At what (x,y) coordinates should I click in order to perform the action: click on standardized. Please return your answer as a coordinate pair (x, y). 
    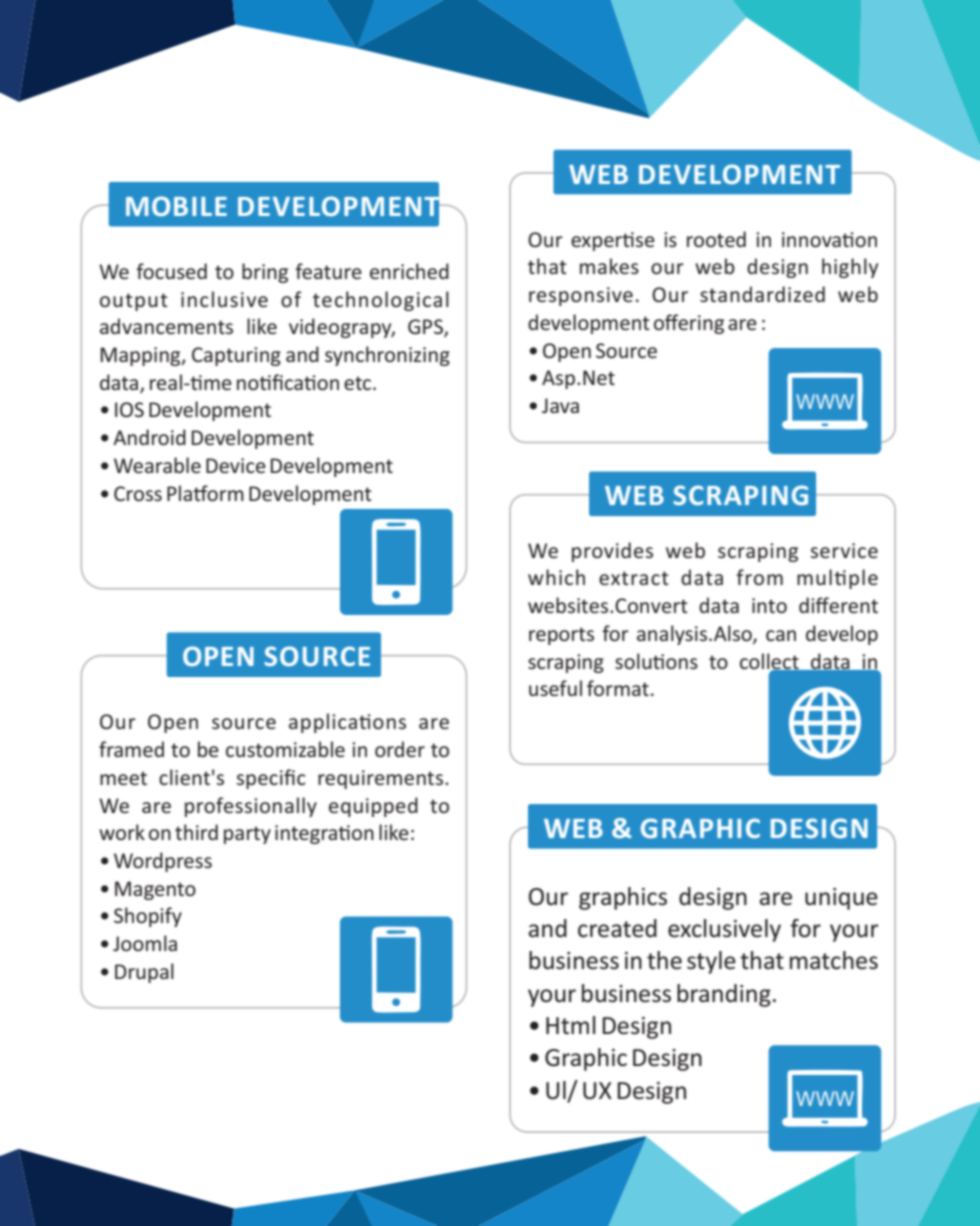
    Looking at the image, I should click on (762, 294).
